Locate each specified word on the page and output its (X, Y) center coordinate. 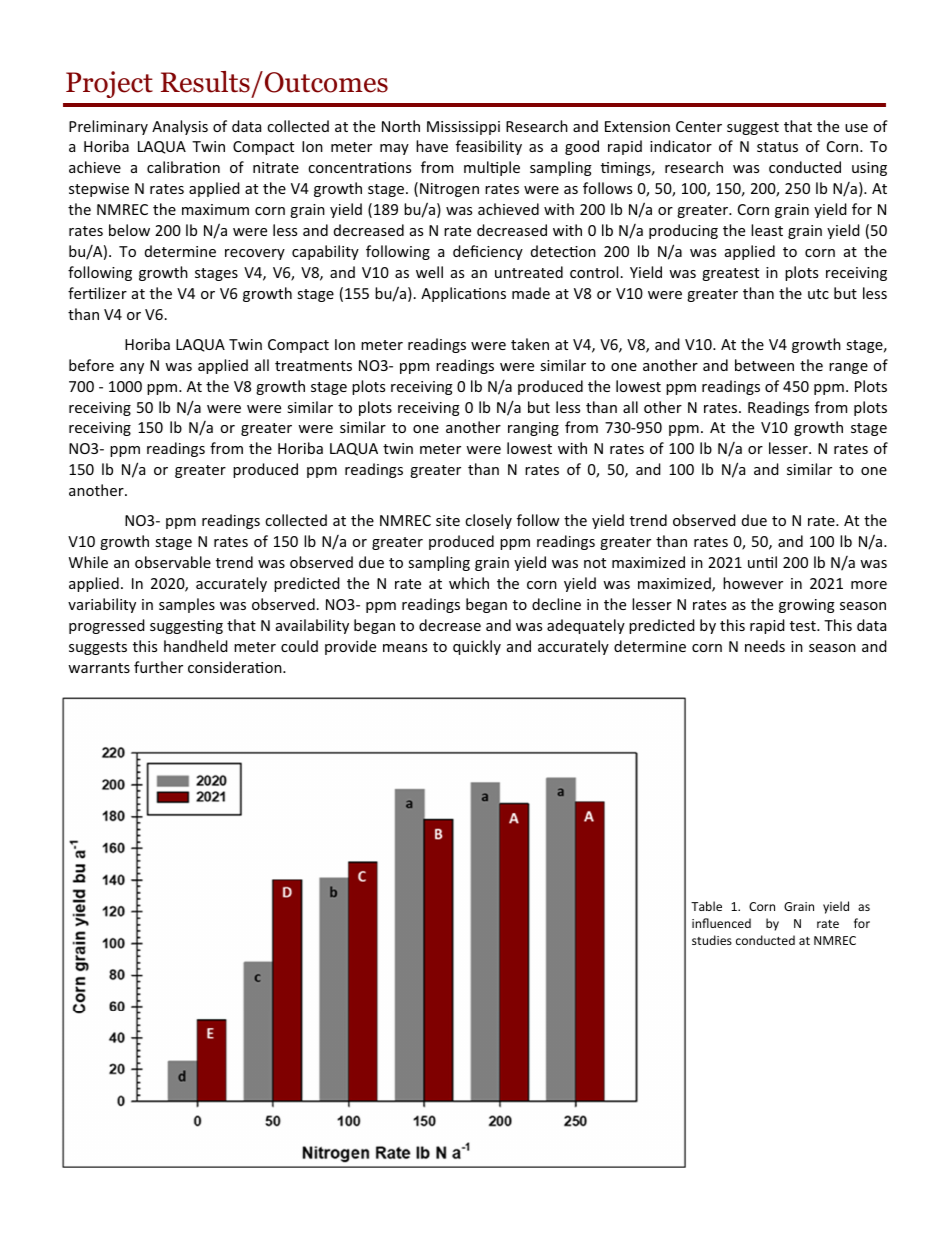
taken (530, 344)
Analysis (180, 127)
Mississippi (463, 128)
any (132, 368)
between (764, 365)
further (158, 667)
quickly (477, 647)
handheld (196, 646)
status (777, 147)
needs (765, 646)
